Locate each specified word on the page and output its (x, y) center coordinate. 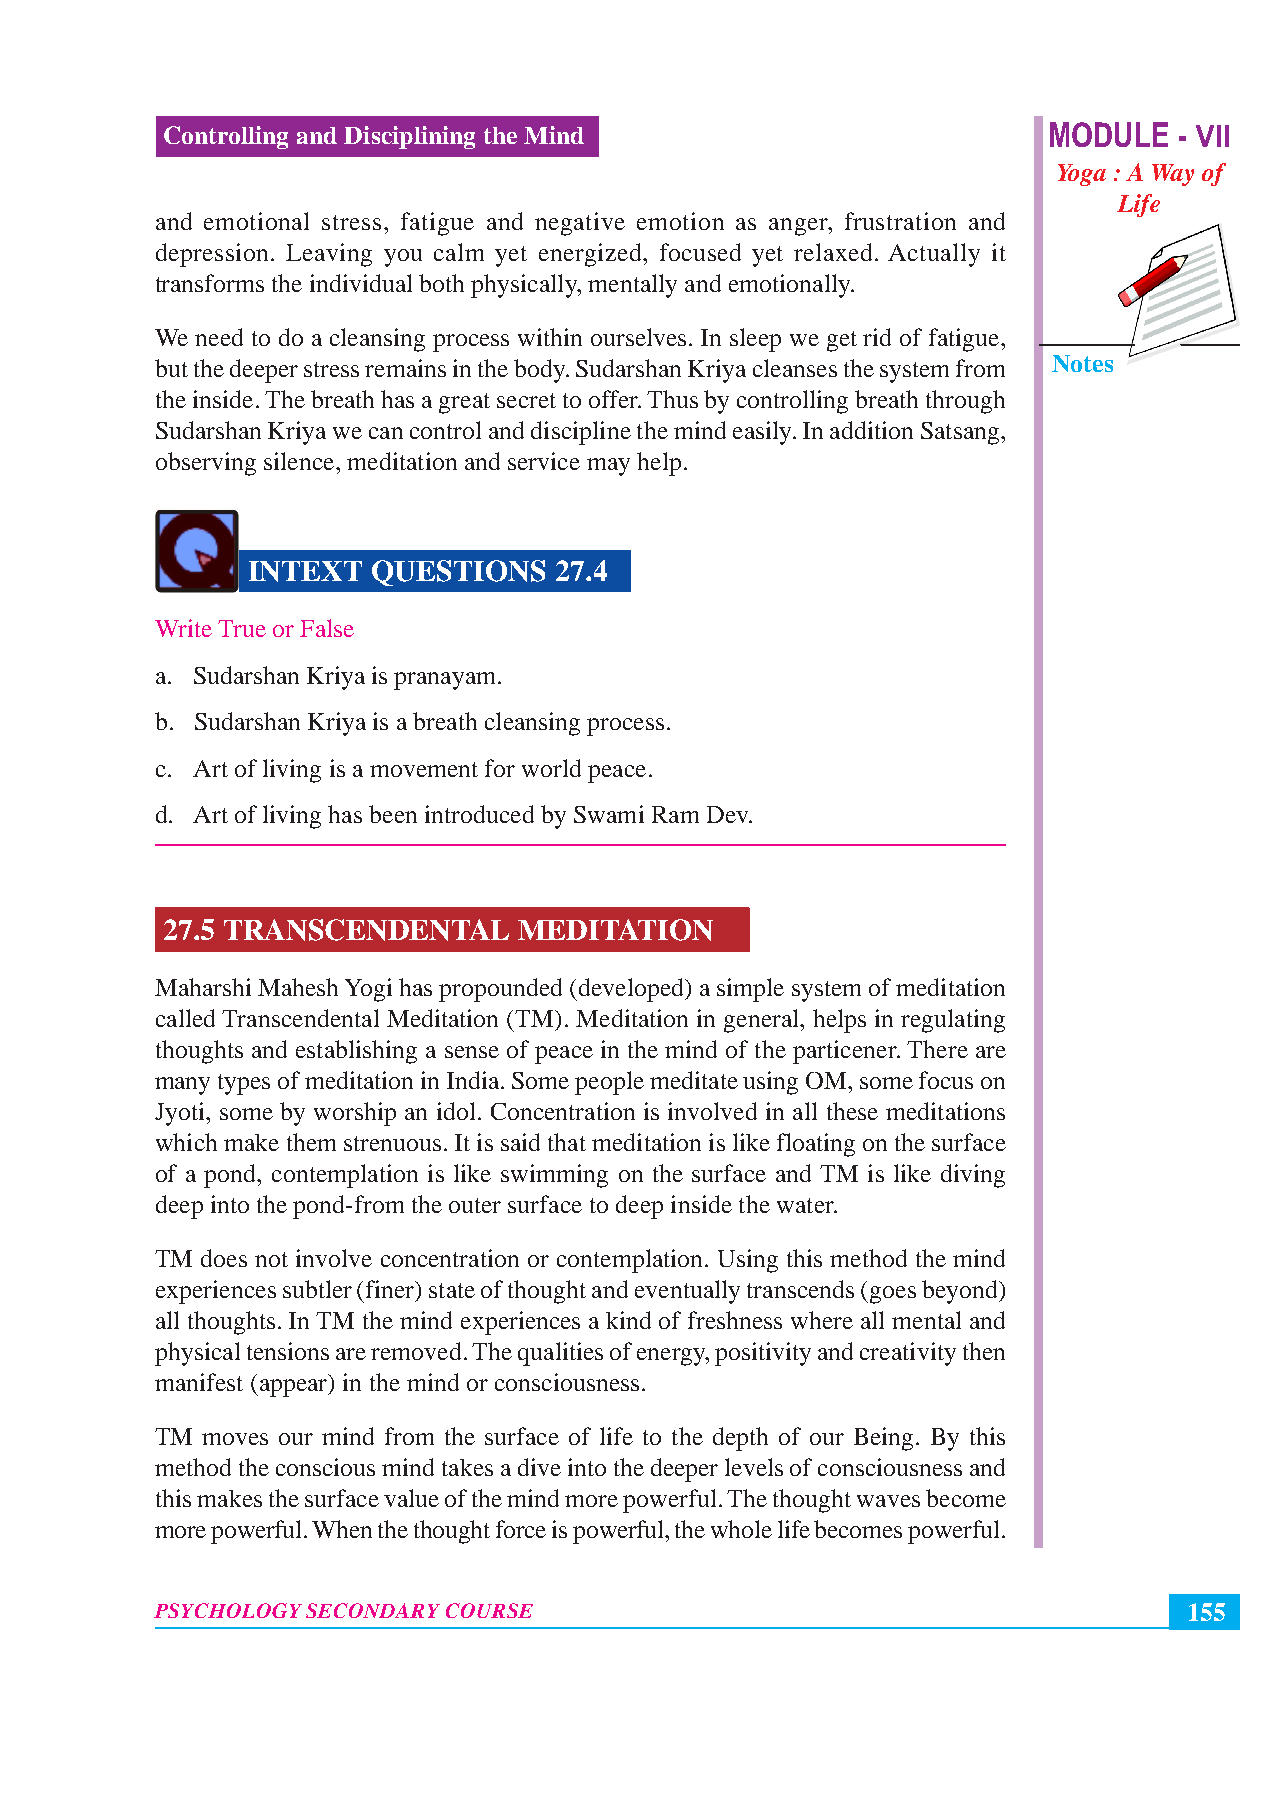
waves (888, 1501)
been (393, 814)
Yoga (1082, 175)
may (608, 467)
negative (580, 224)
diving (973, 1176)
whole (741, 1529)
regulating (953, 1021)
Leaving (329, 255)
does (224, 1258)
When (342, 1529)
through (965, 402)
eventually (687, 1292)
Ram (675, 814)
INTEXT (305, 571)
